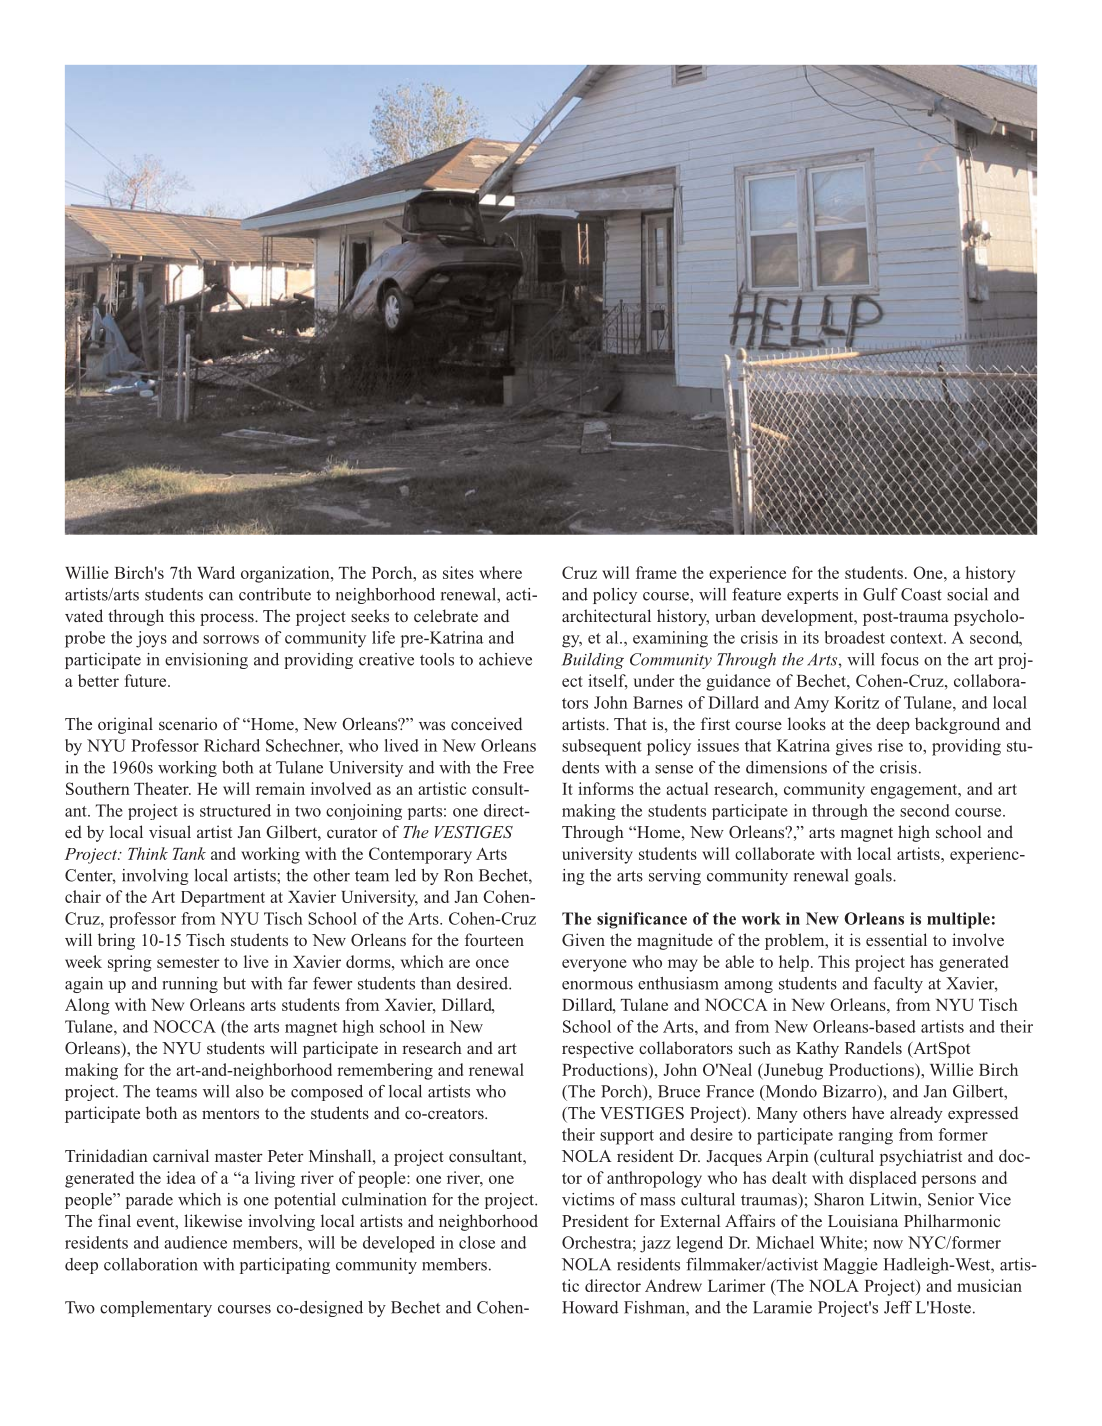 Image resolution: width=1102 pixels, height=1426 pixels. I want to click on close, so click(477, 1242).
